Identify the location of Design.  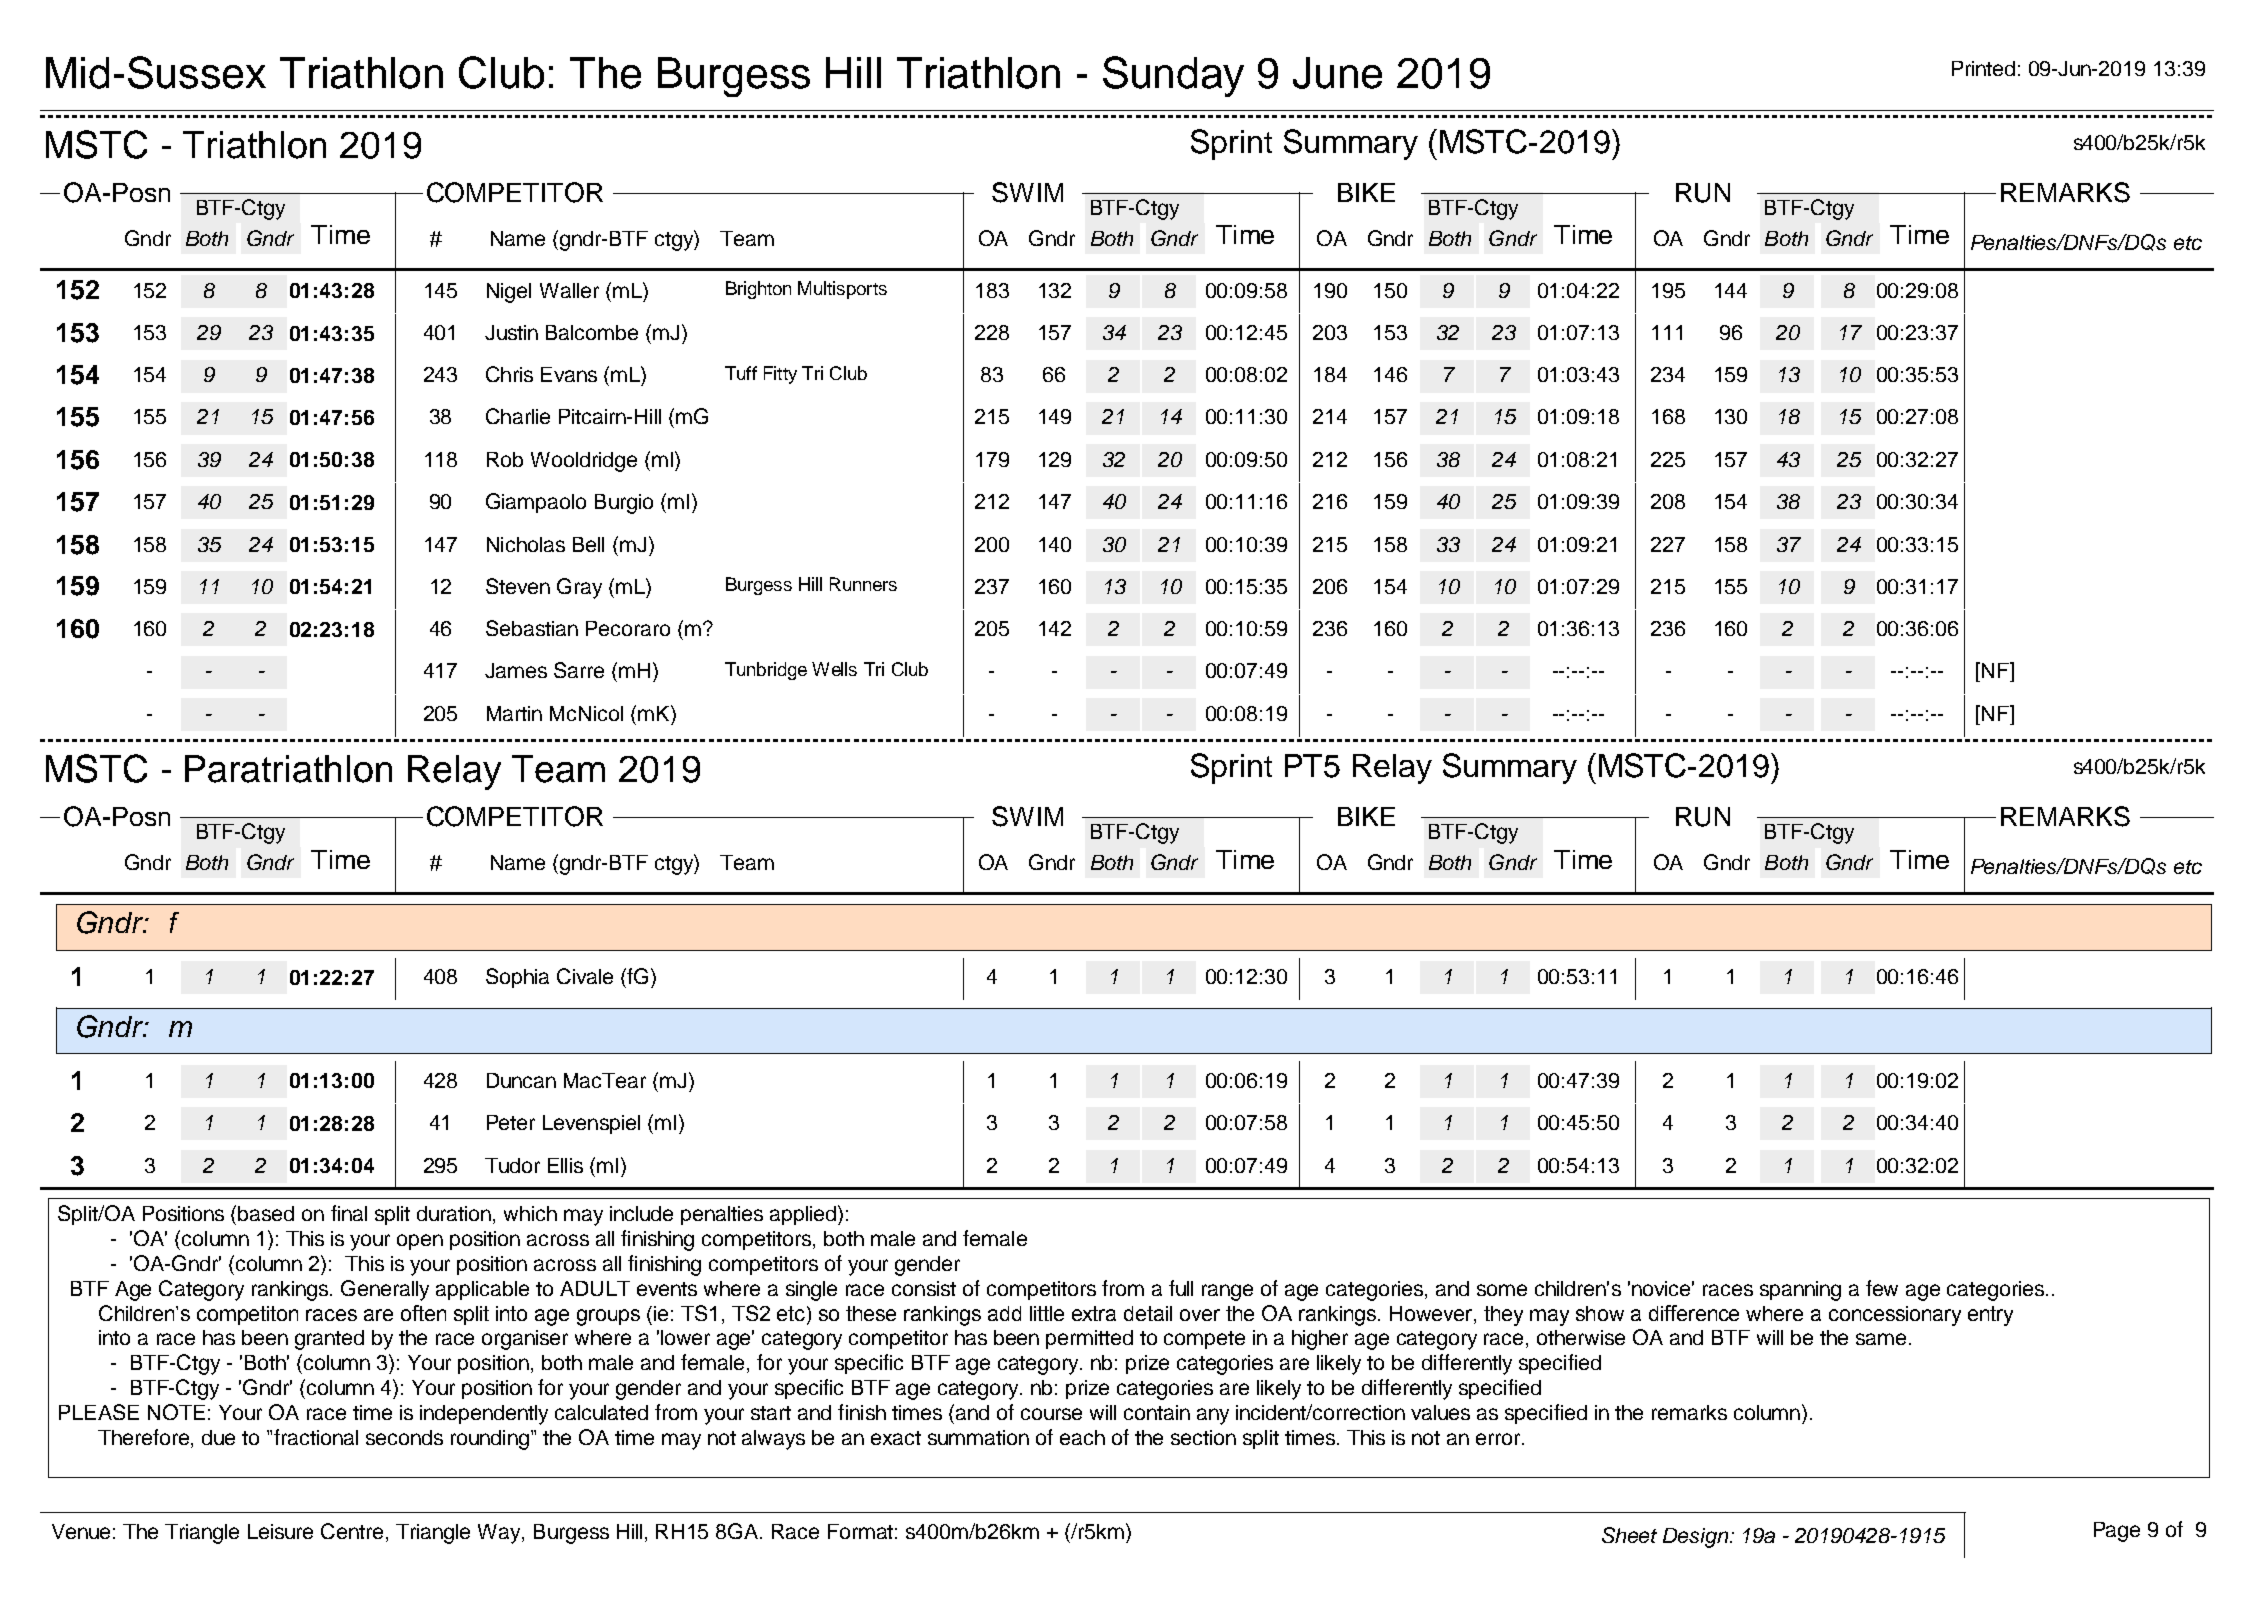
(1697, 1538).
